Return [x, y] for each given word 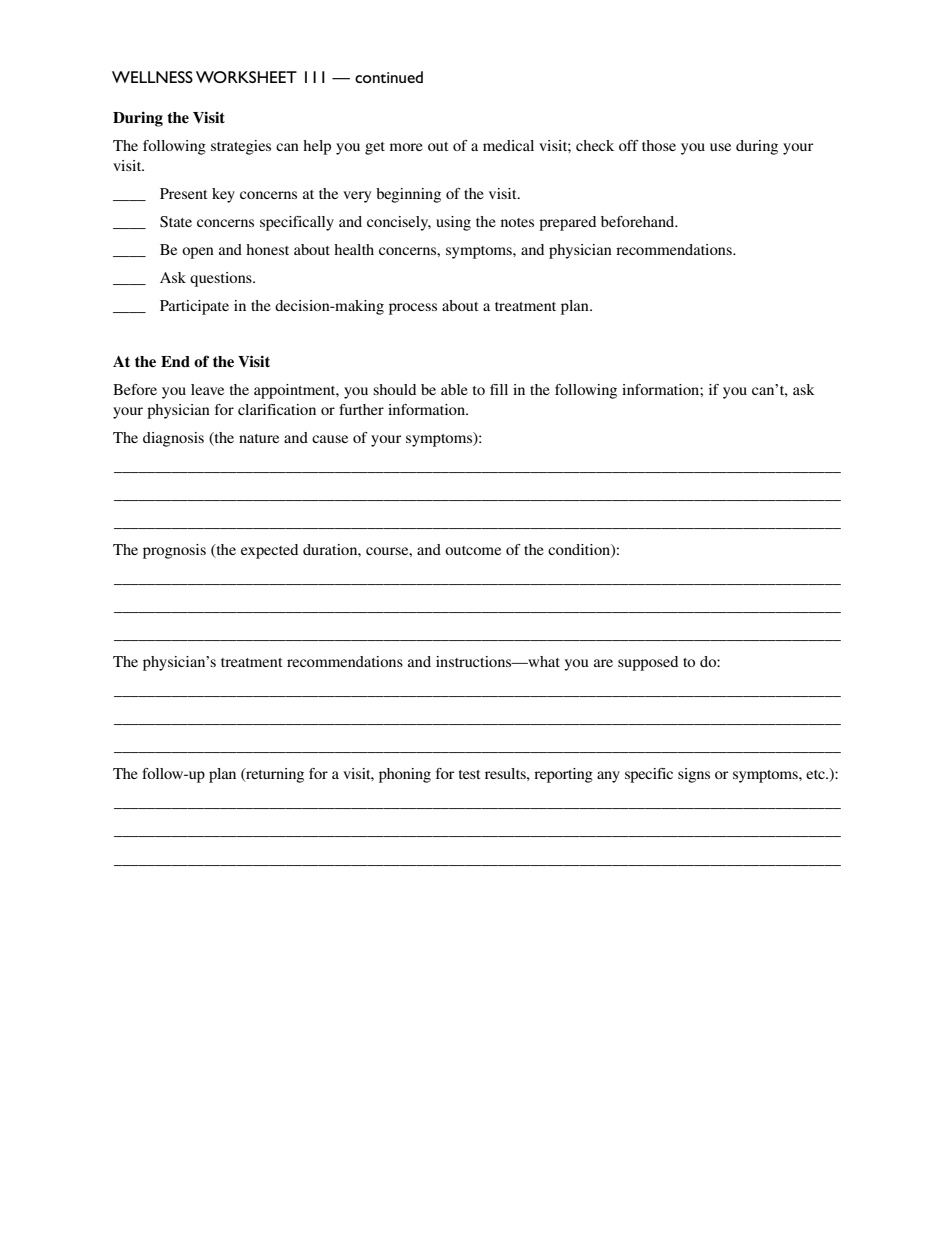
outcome [473, 550]
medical [508, 145]
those [659, 145]
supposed [648, 663]
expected [269, 551]
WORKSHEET [246, 77]
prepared [567, 223]
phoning [405, 775]
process [413, 309]
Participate [194, 307]
